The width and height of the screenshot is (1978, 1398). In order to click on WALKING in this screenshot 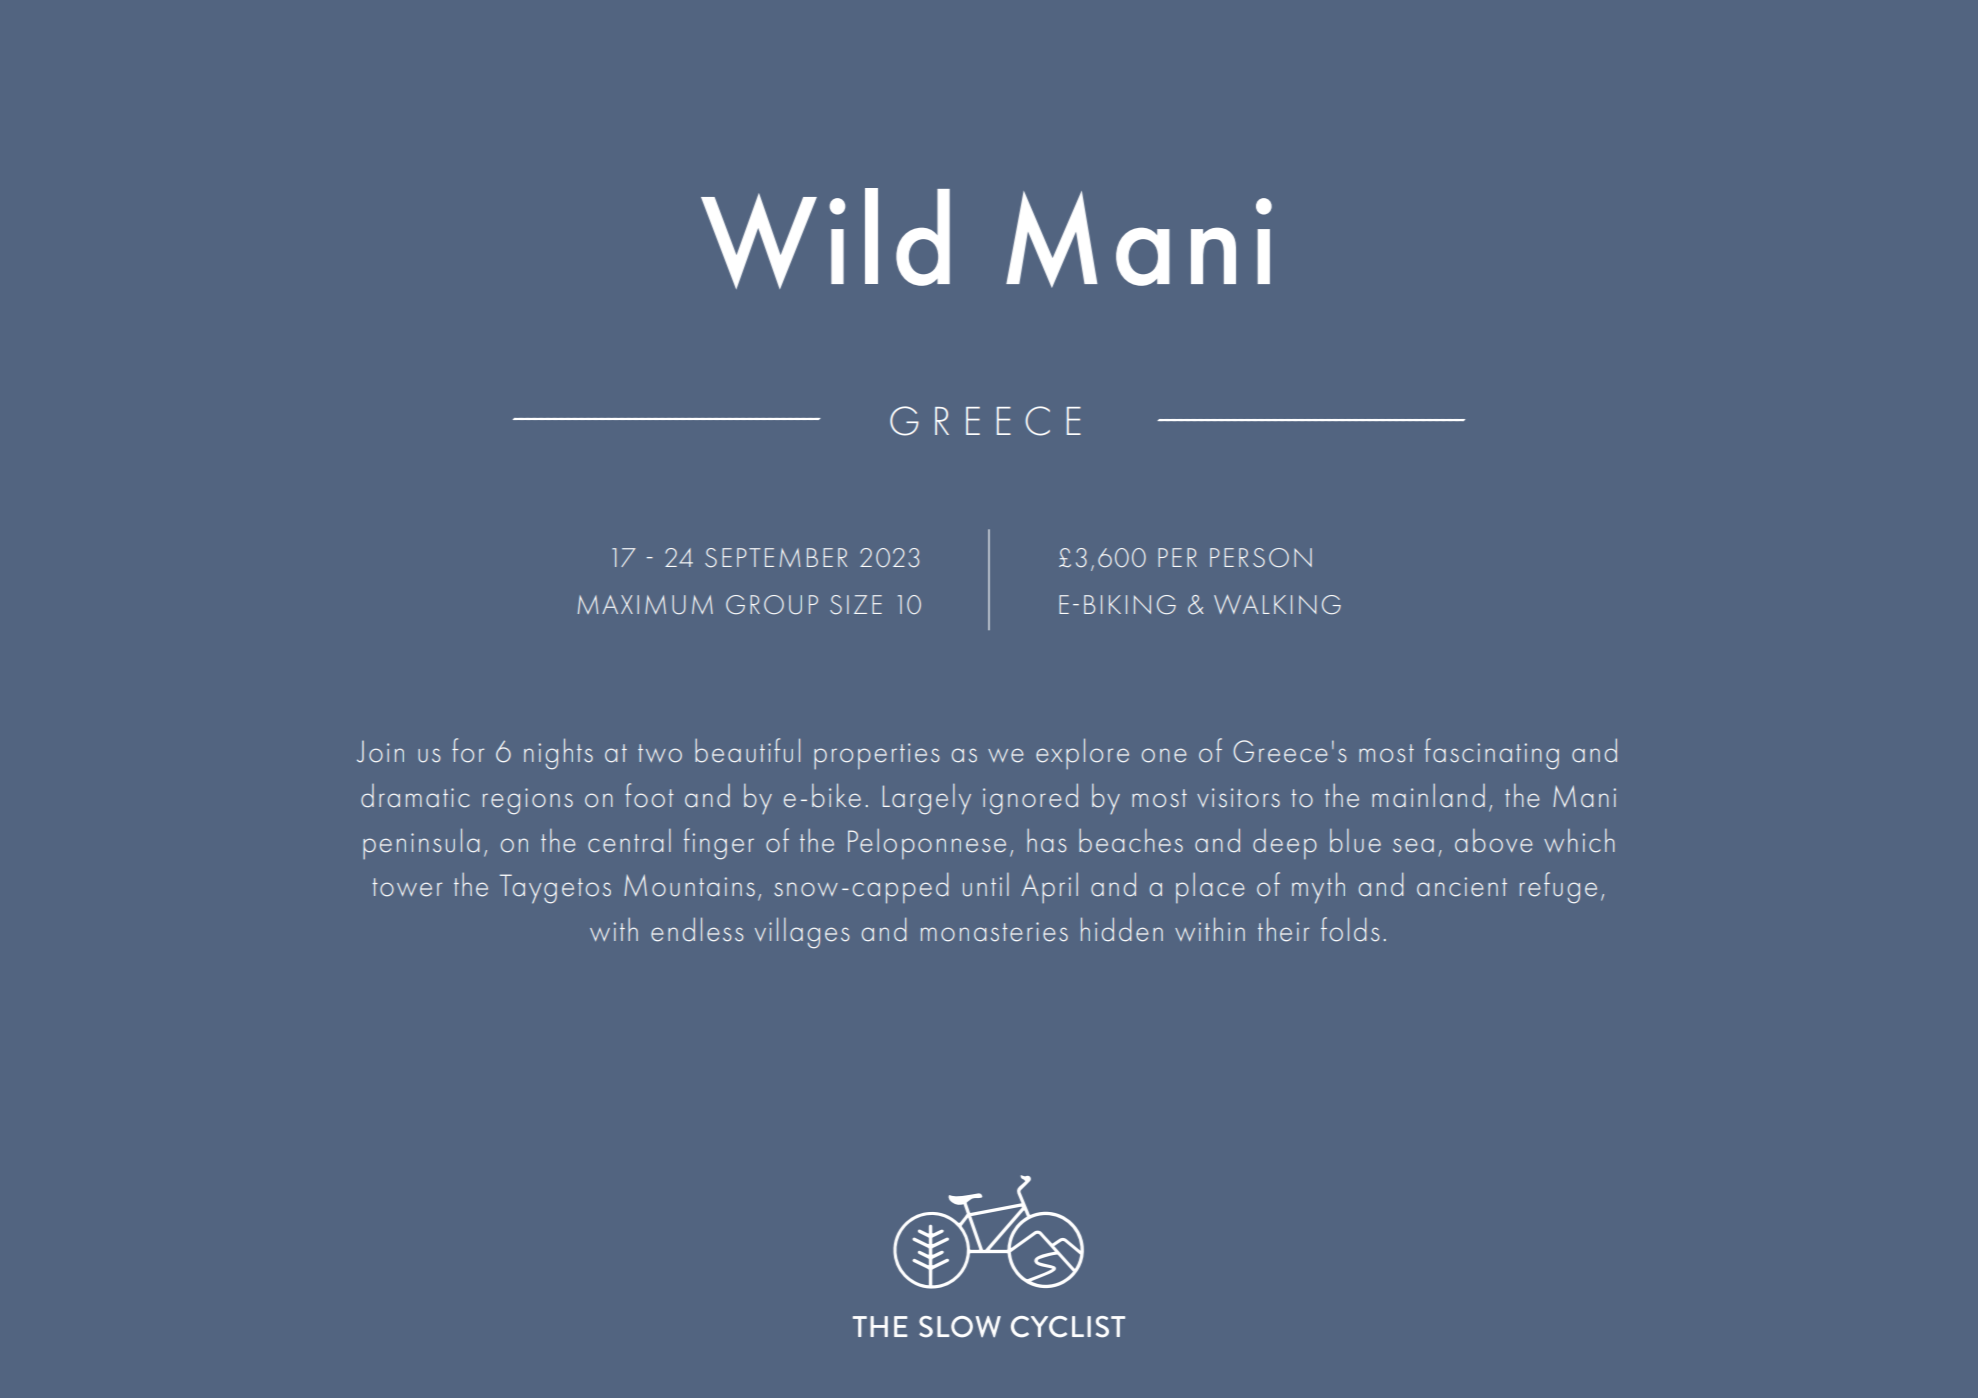, I will do `click(1277, 604)`.
